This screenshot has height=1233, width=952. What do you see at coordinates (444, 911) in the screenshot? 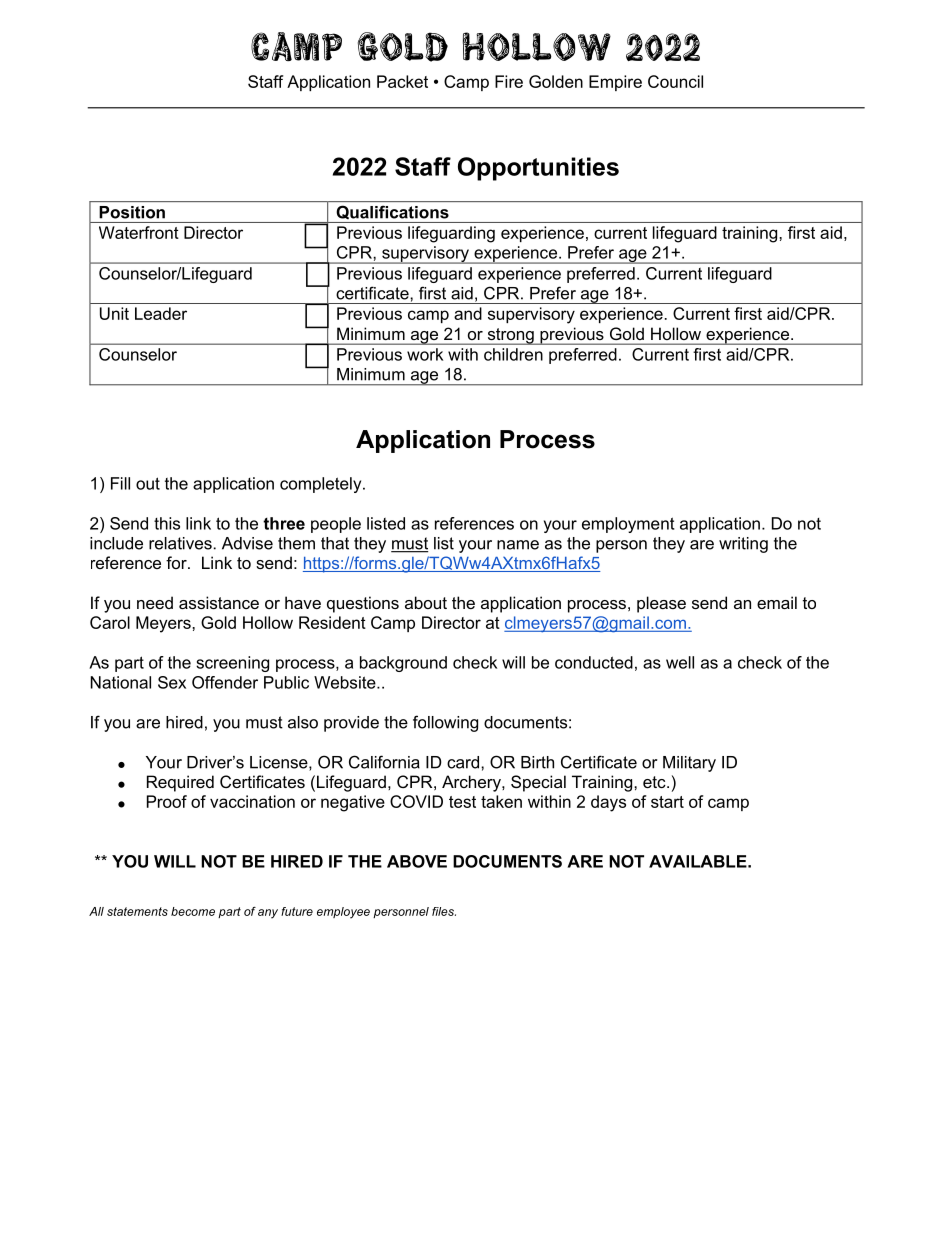
I see `files` at bounding box center [444, 911].
